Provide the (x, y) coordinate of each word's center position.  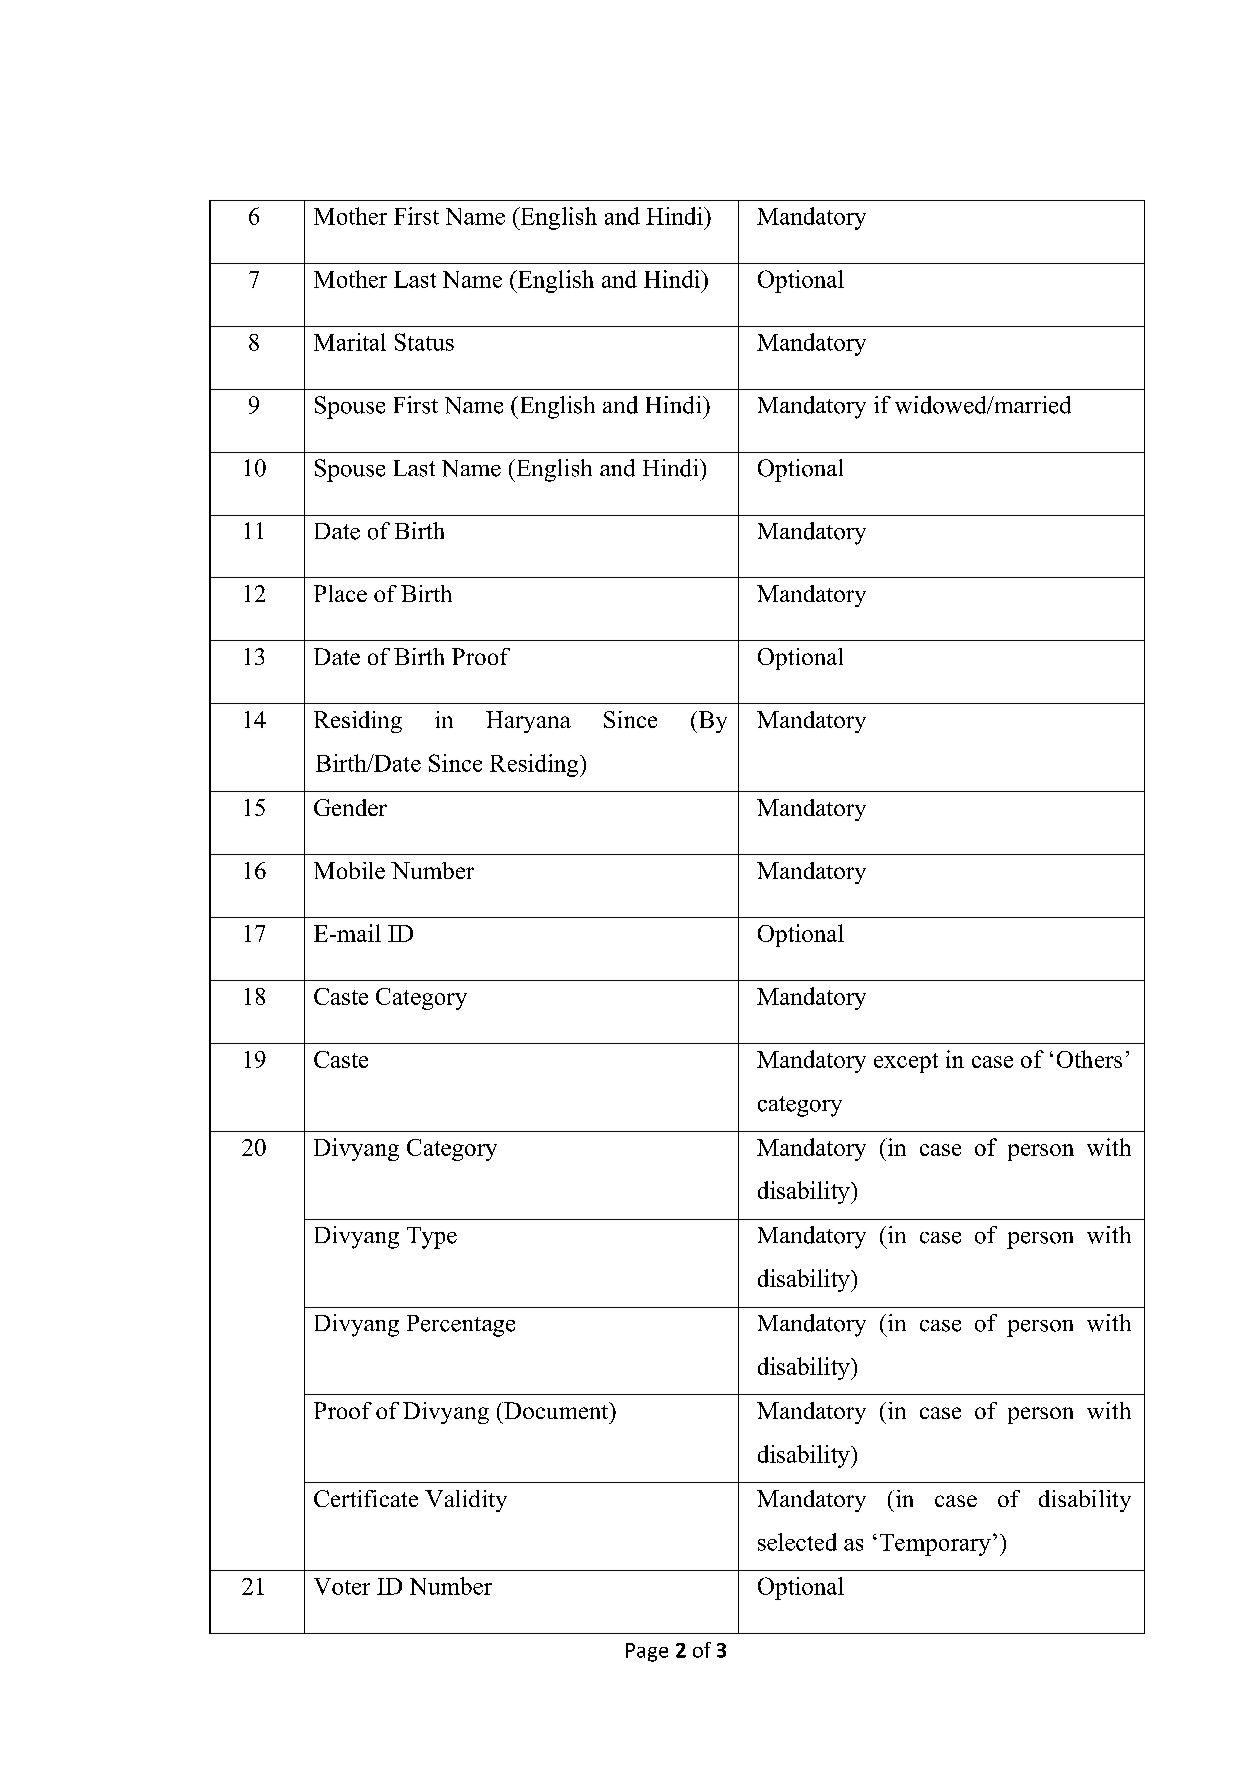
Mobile (349, 870)
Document (556, 1410)
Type (432, 1238)
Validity (466, 1501)
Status (424, 342)
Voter (342, 1586)
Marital (350, 342)
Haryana (528, 722)
